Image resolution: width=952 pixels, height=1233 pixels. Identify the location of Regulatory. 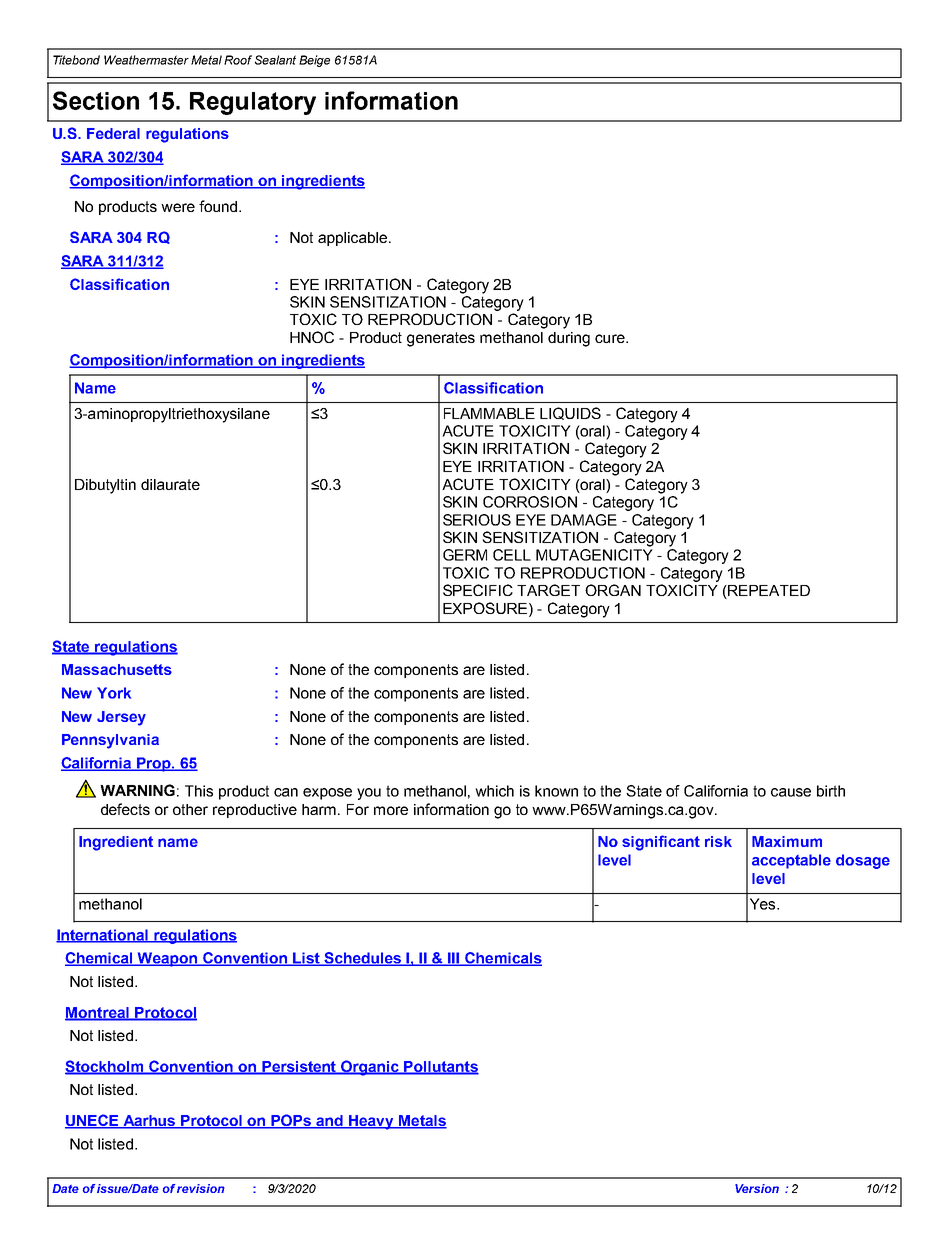
(253, 103).
